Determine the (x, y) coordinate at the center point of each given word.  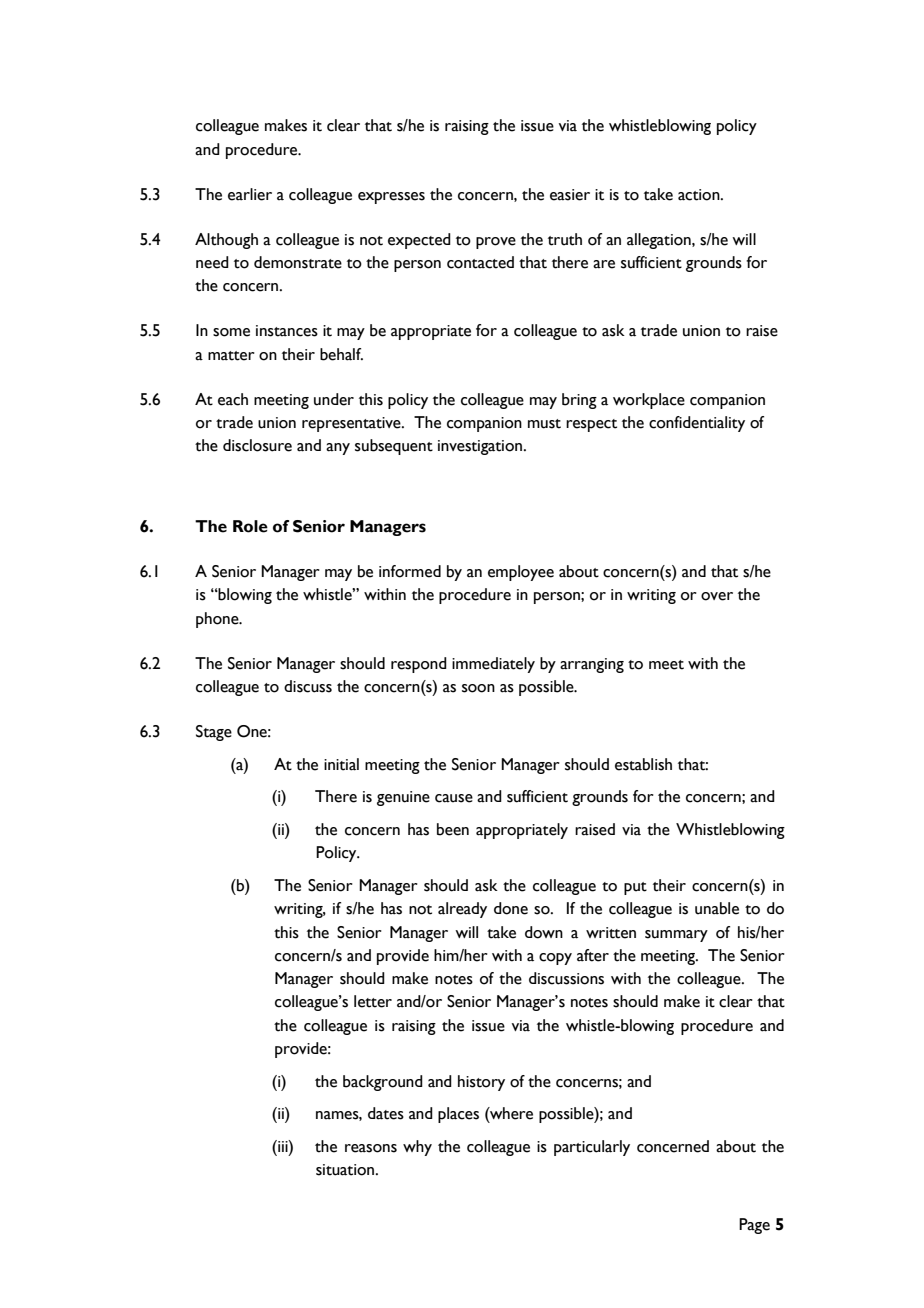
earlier (250, 194)
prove (496, 243)
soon (478, 688)
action (700, 195)
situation (346, 1170)
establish (643, 764)
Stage (214, 733)
